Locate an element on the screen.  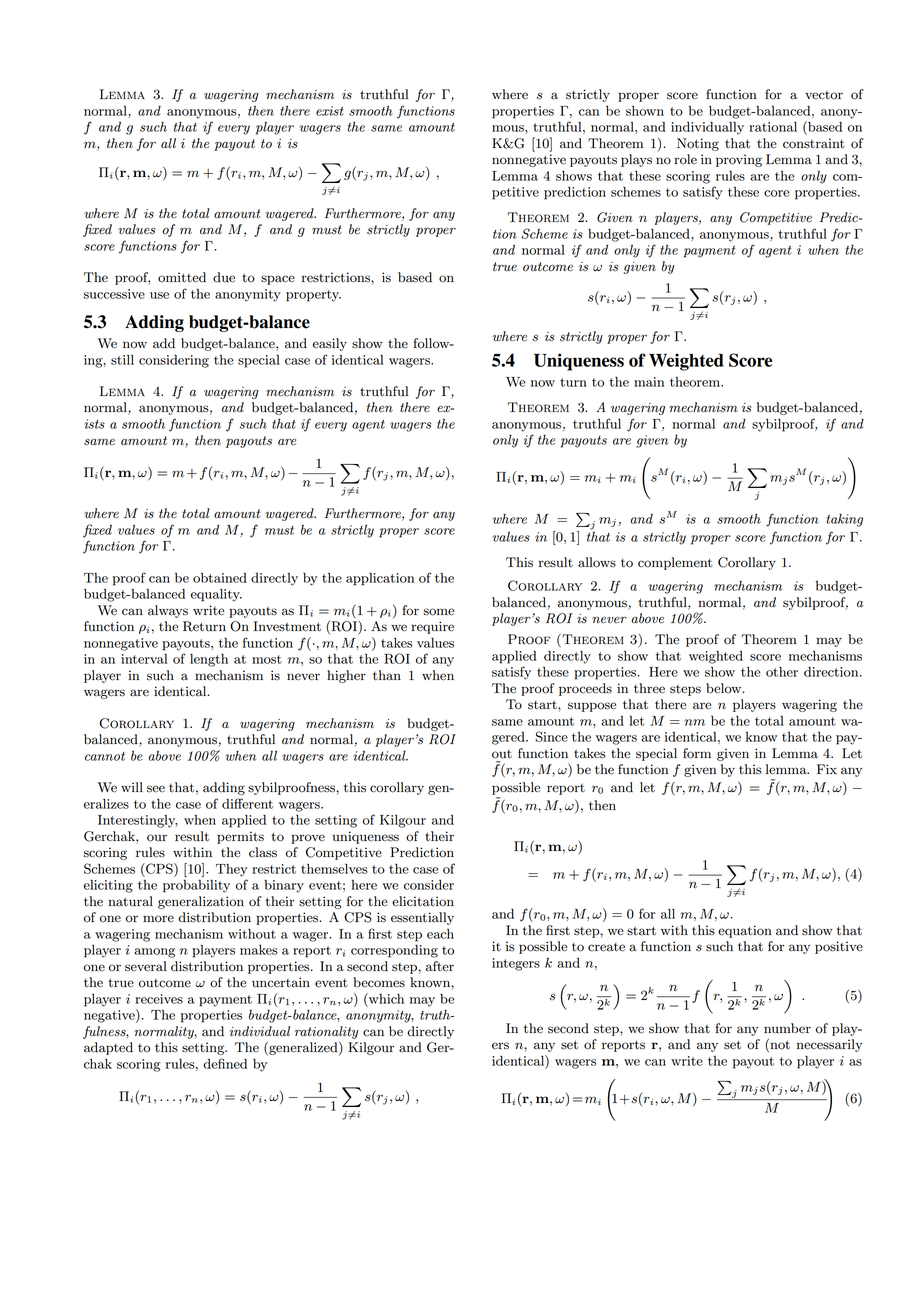
proving is located at coordinates (739, 160).
